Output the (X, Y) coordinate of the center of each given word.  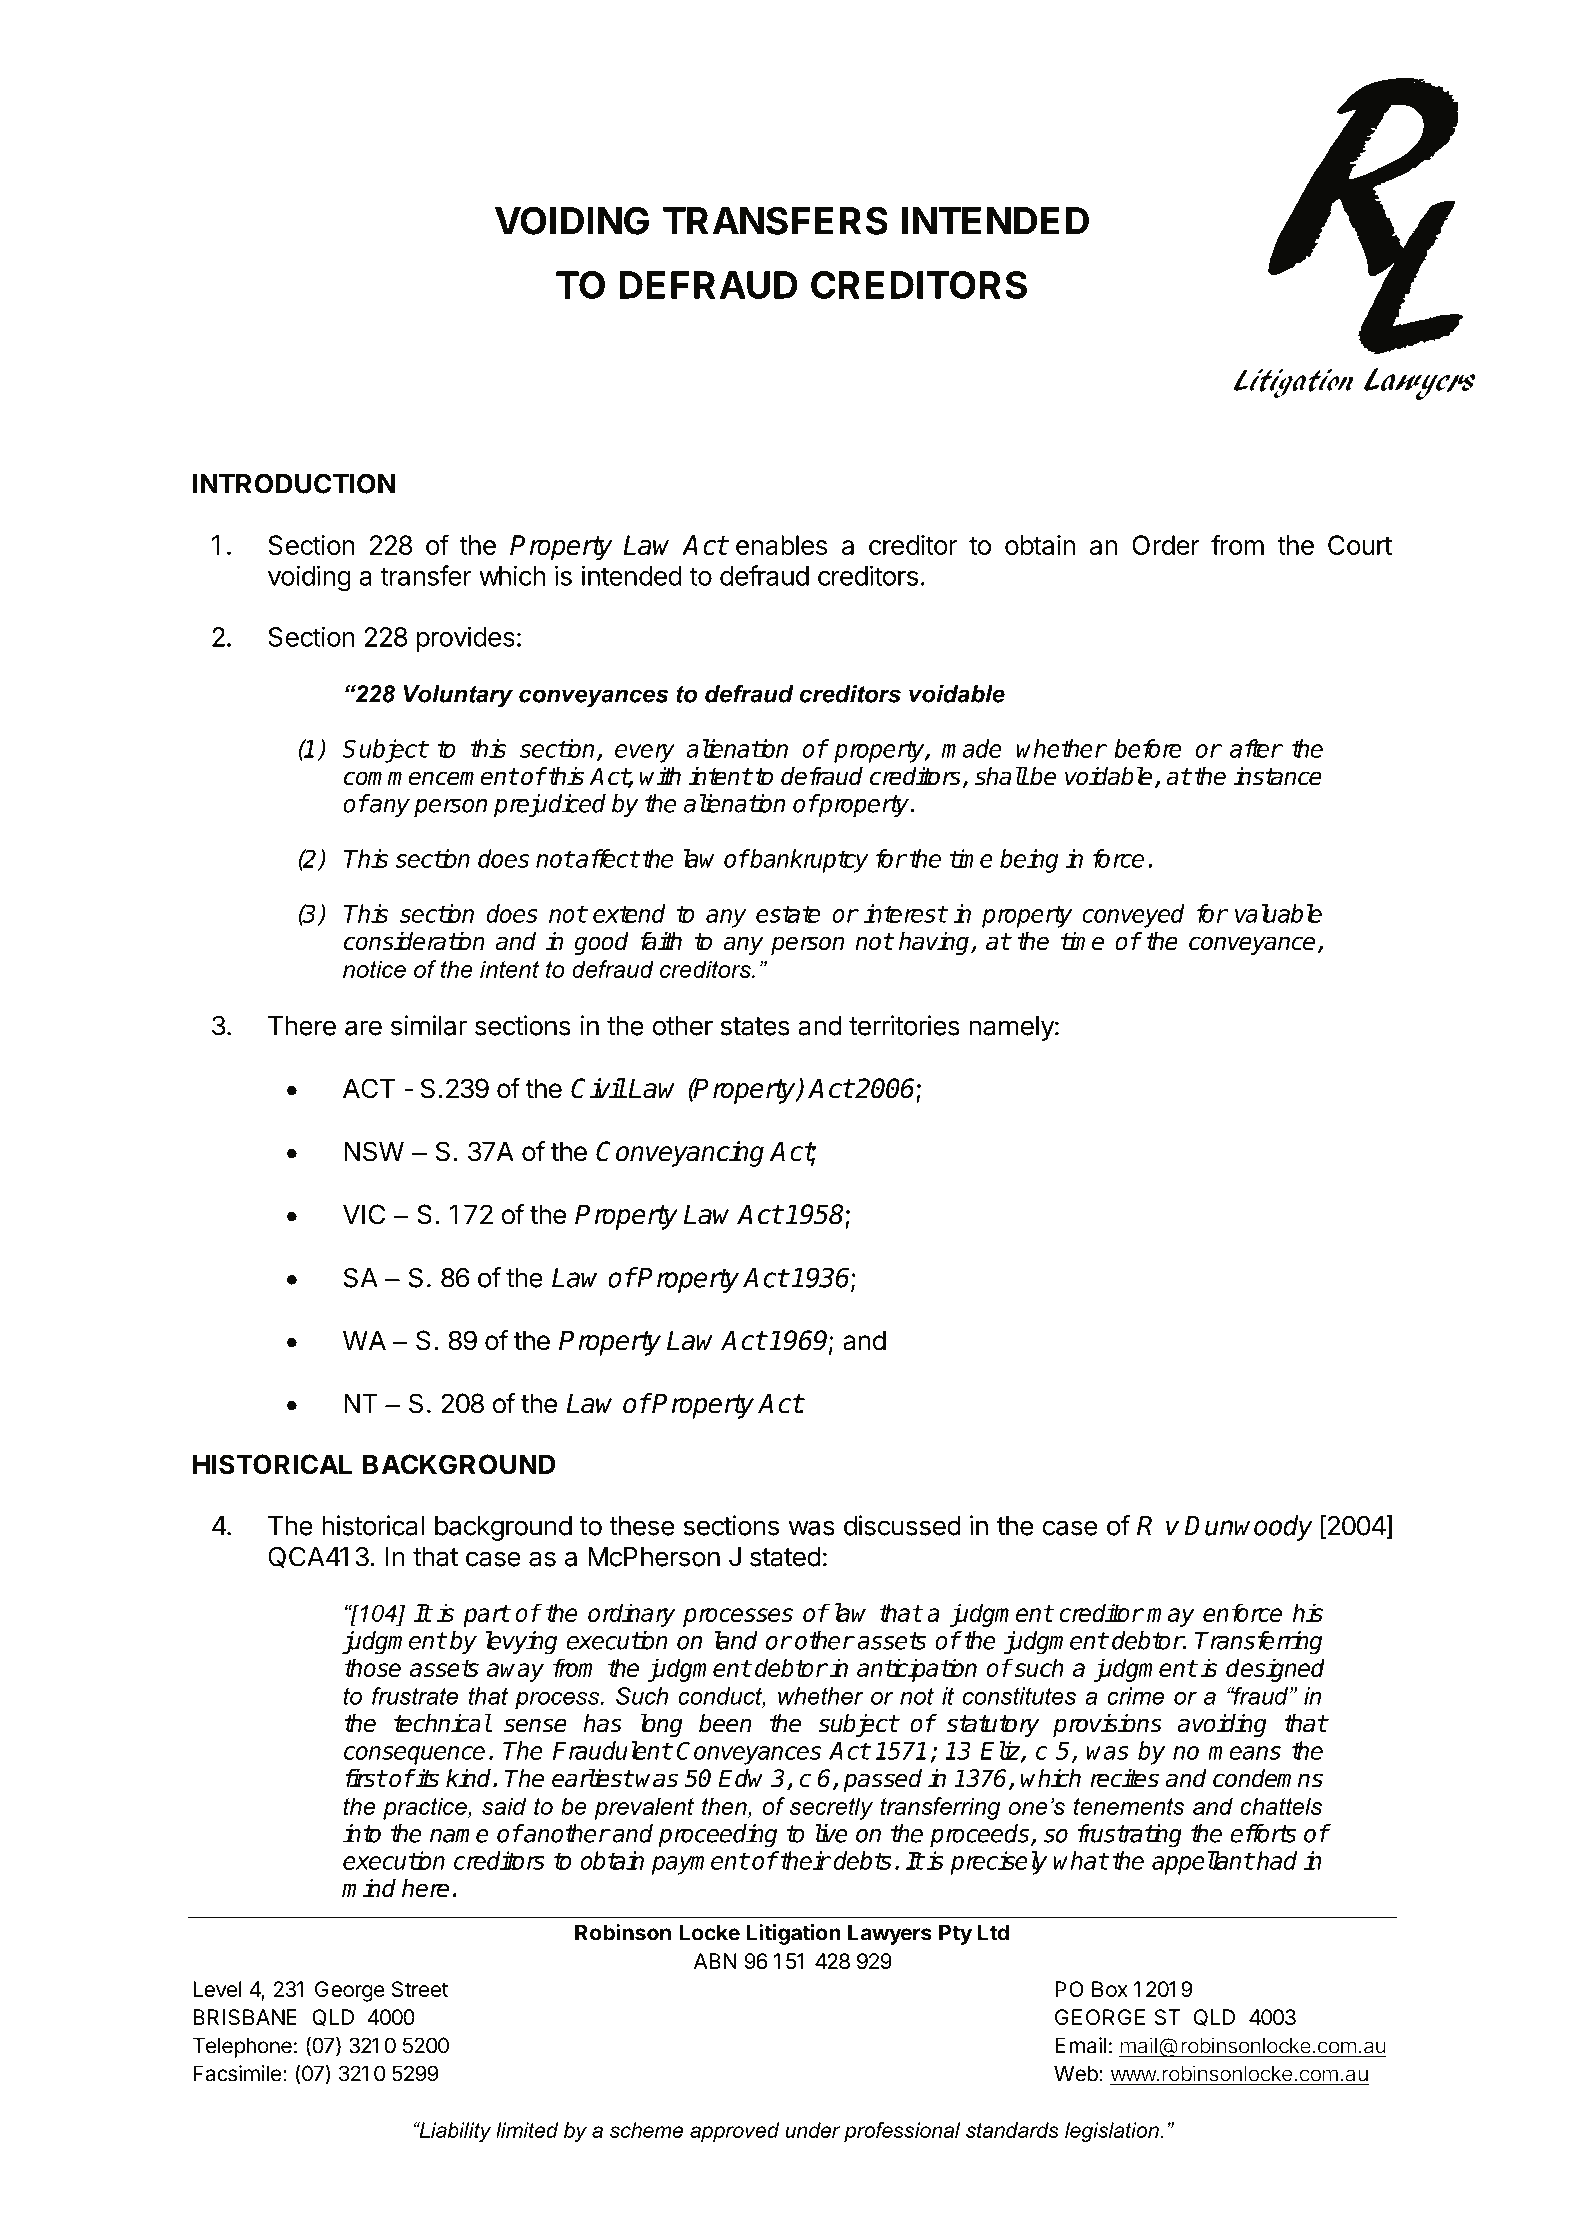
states (755, 1026)
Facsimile (237, 2073)
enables (781, 545)
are (363, 1028)
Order (1166, 545)
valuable (1278, 913)
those (372, 1667)
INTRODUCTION (294, 483)
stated (785, 1557)
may (1171, 1617)
